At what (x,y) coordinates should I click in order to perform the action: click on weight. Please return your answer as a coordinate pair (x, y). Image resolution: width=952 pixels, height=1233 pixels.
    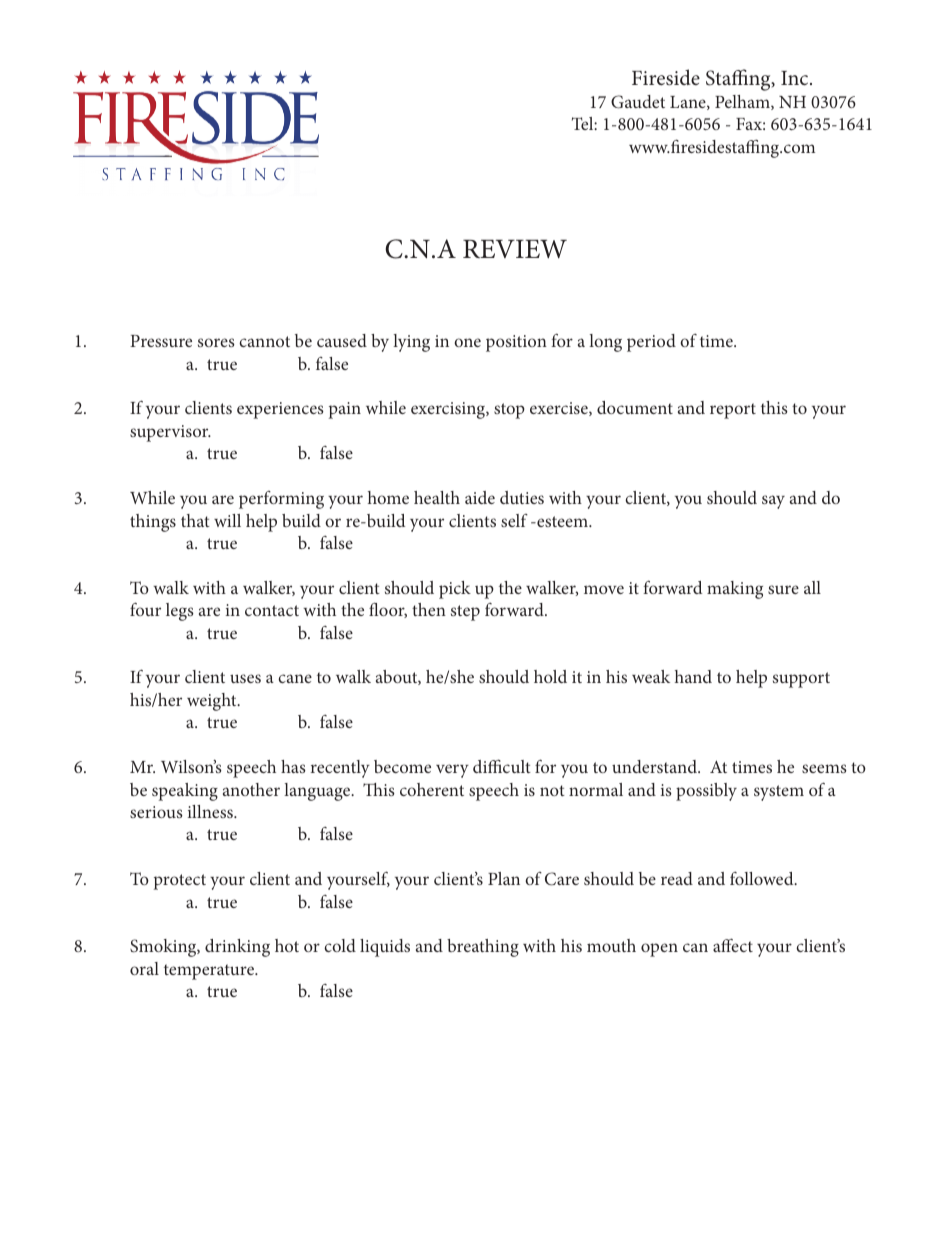
    Looking at the image, I should click on (213, 702).
